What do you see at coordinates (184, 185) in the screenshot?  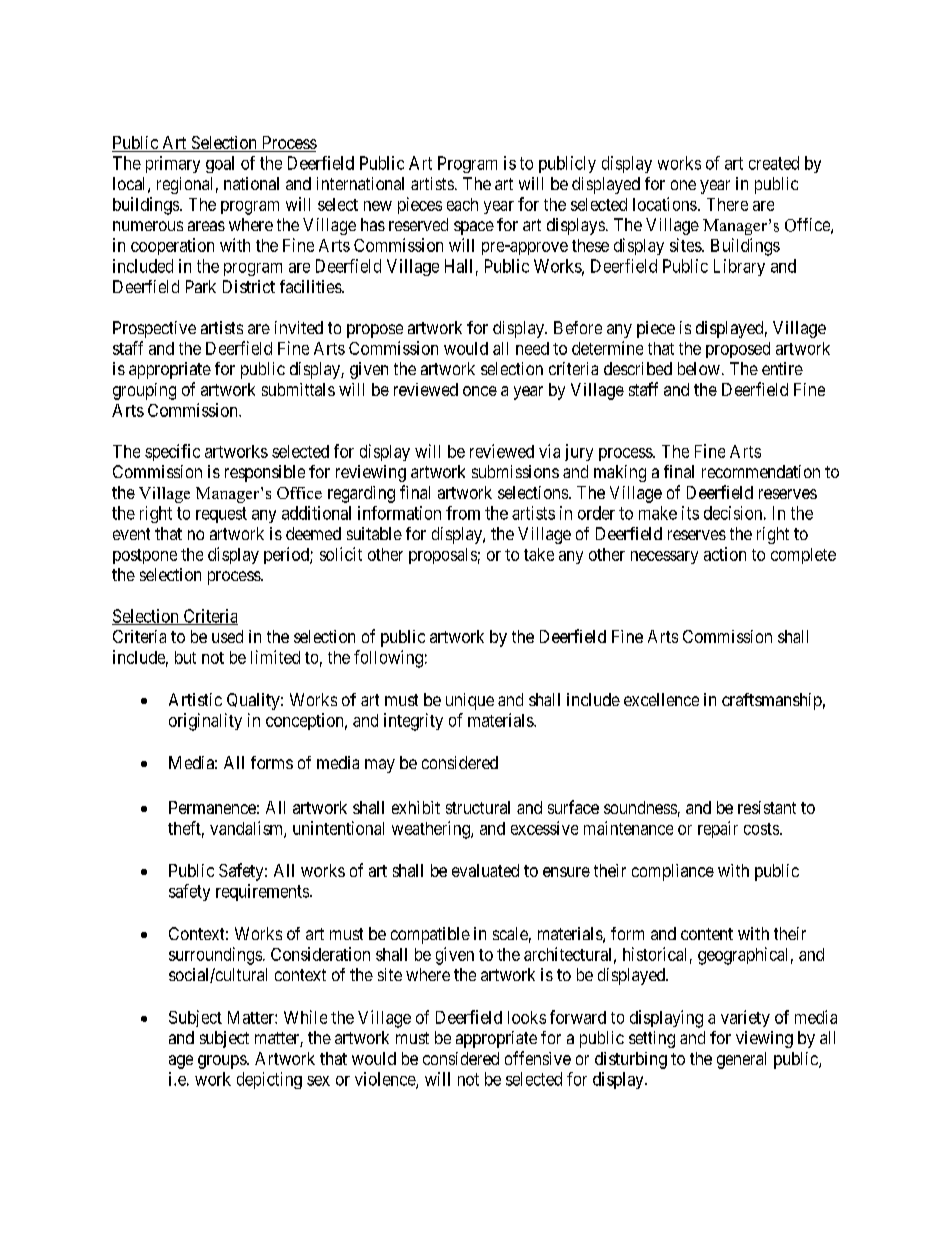 I see `regional` at bounding box center [184, 185].
